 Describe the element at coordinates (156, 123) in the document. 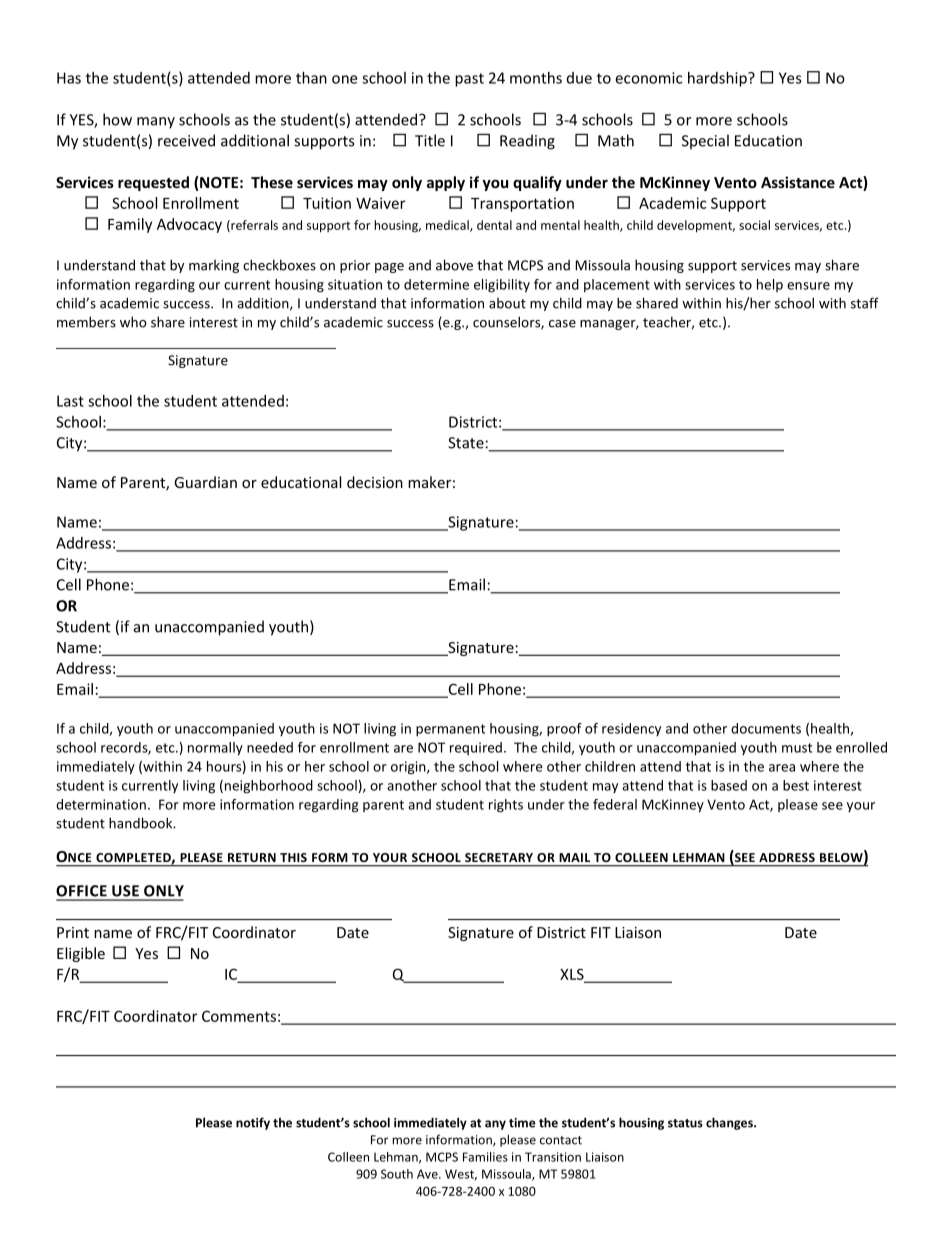

I see `many` at that location.
